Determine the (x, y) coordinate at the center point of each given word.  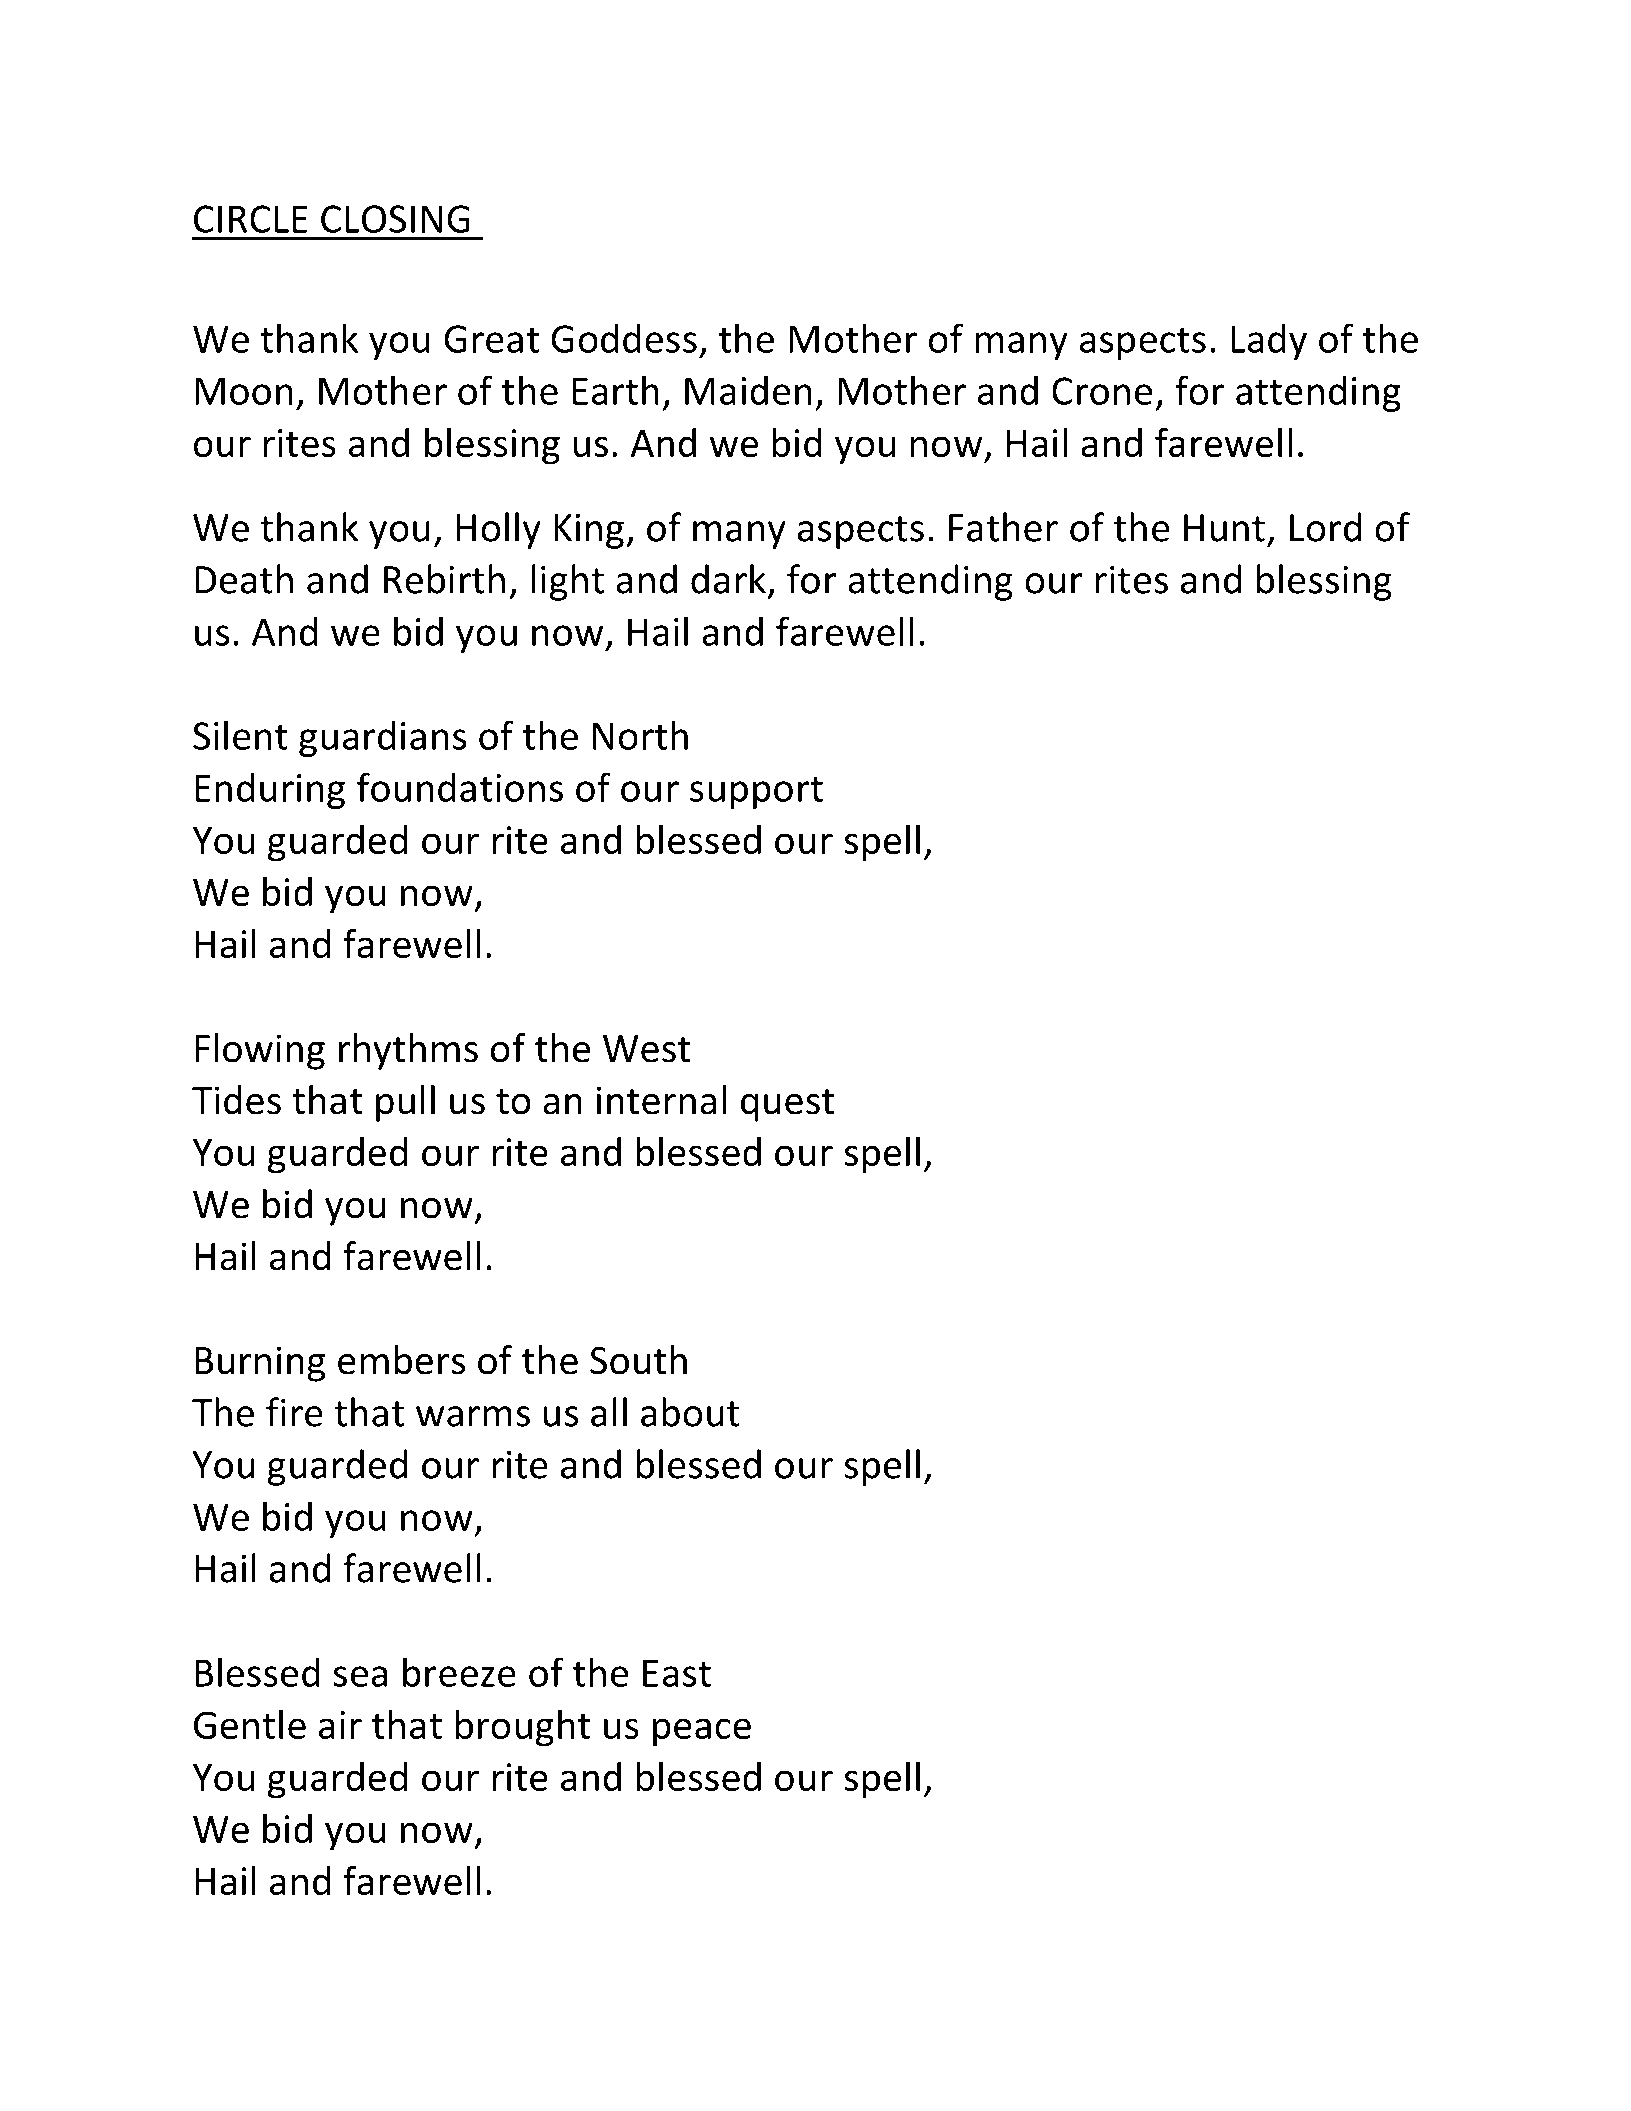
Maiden (748, 390)
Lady (1269, 341)
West (646, 1049)
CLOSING (395, 219)
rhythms (408, 1051)
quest (787, 1105)
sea (360, 1676)
